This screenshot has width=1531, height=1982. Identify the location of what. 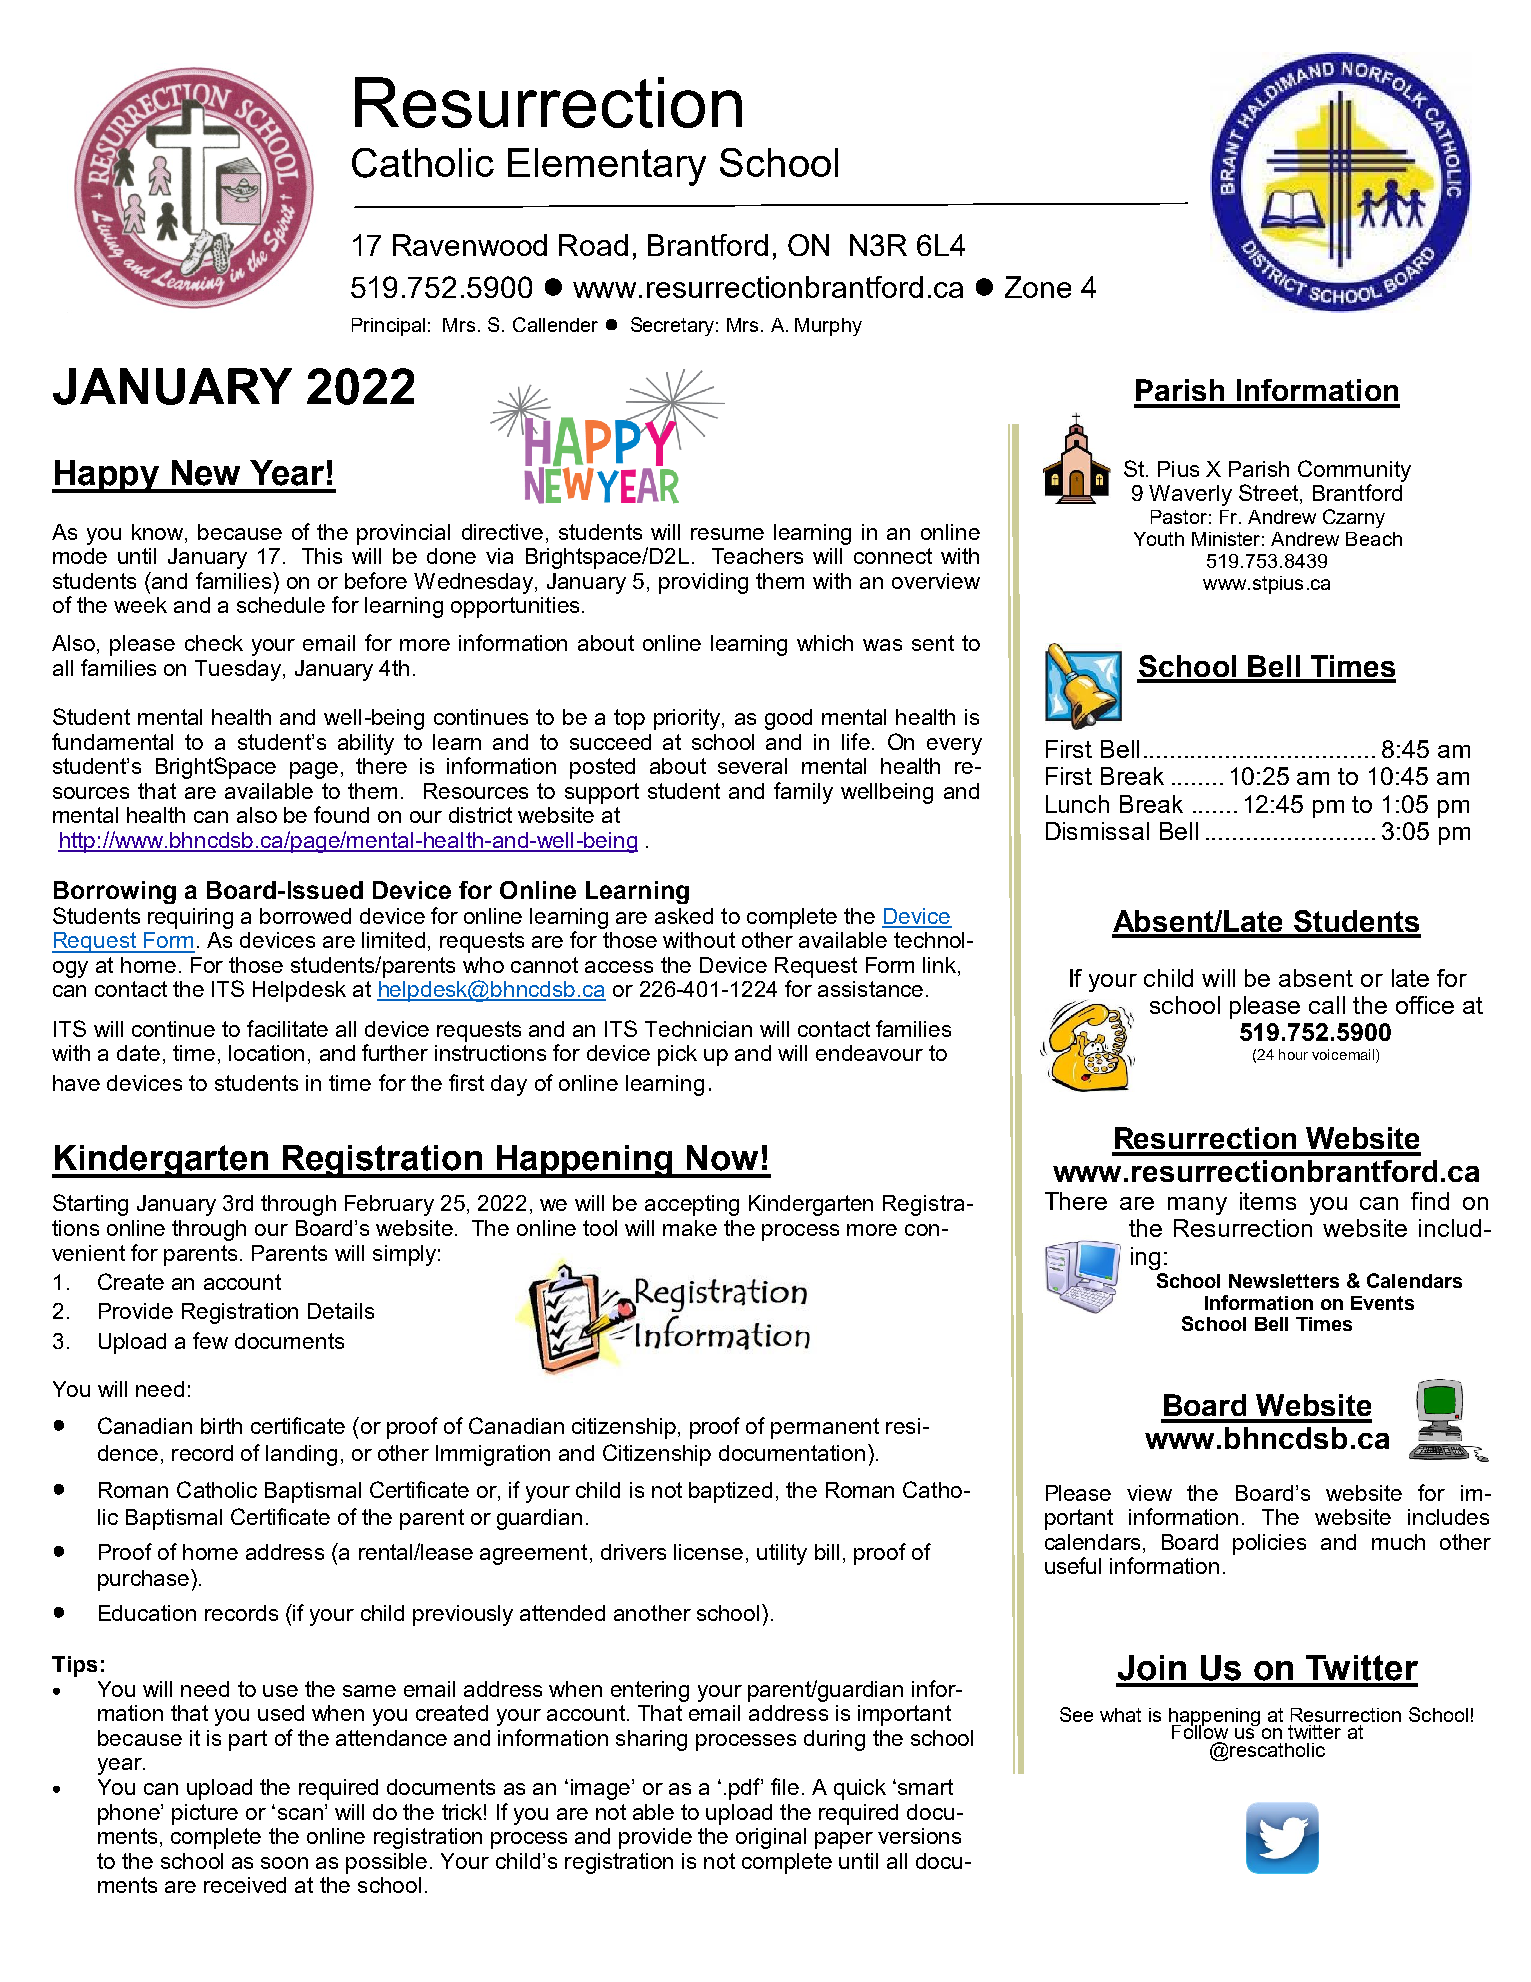
(1120, 1715).
